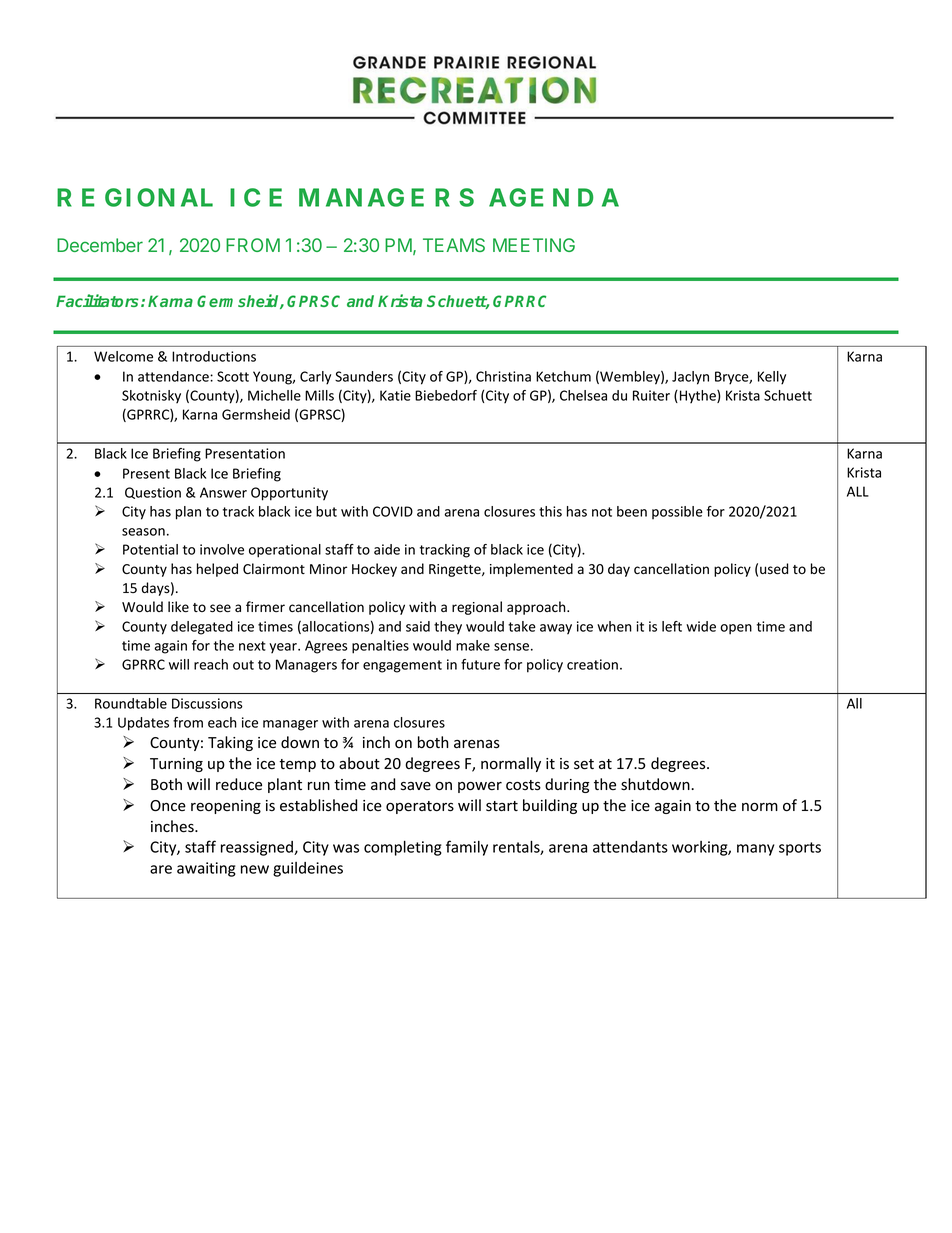 Image resolution: width=952 pixels, height=1233 pixels. I want to click on Potential, so click(150, 549).
